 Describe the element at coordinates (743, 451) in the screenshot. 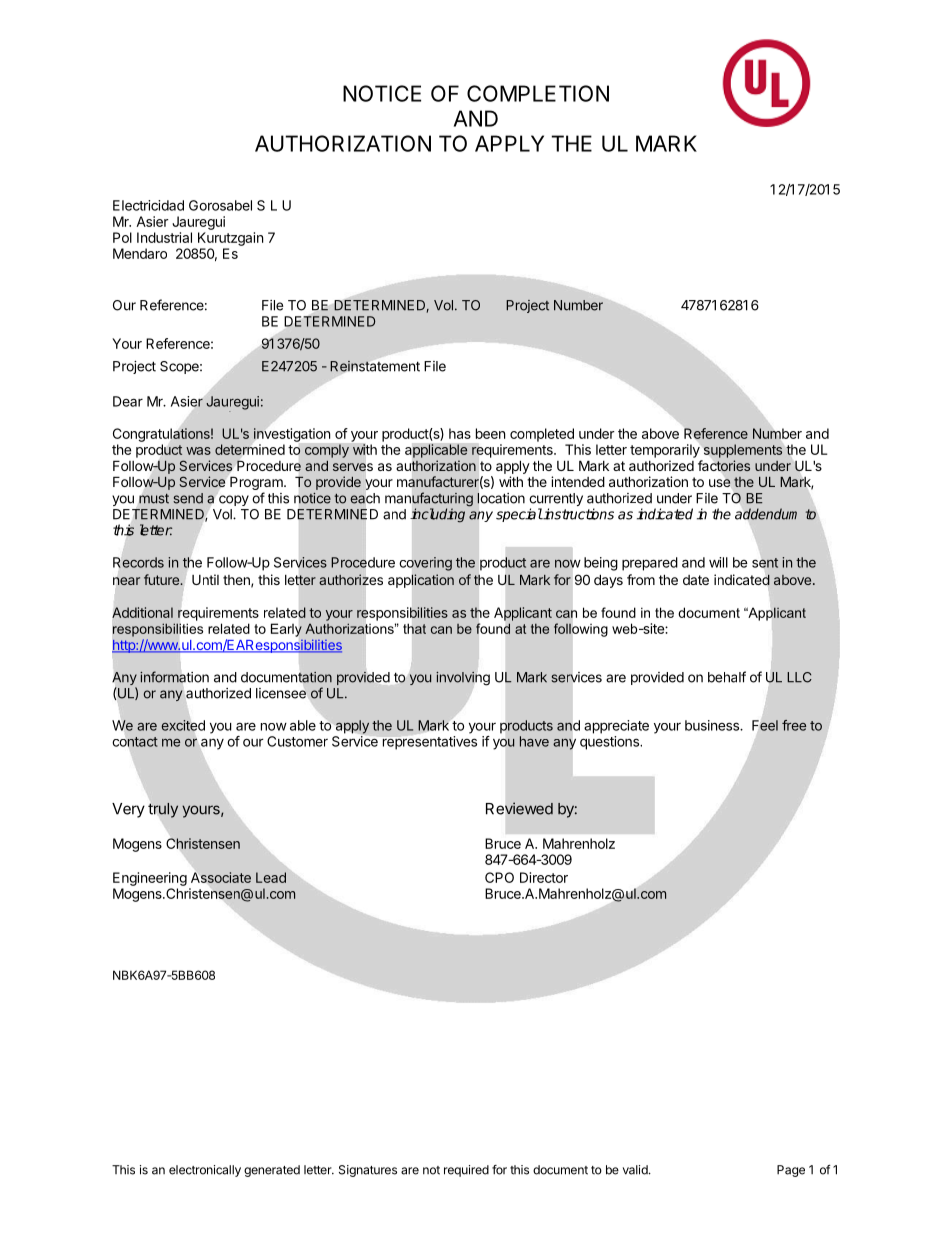

I see `supplements` at that location.
